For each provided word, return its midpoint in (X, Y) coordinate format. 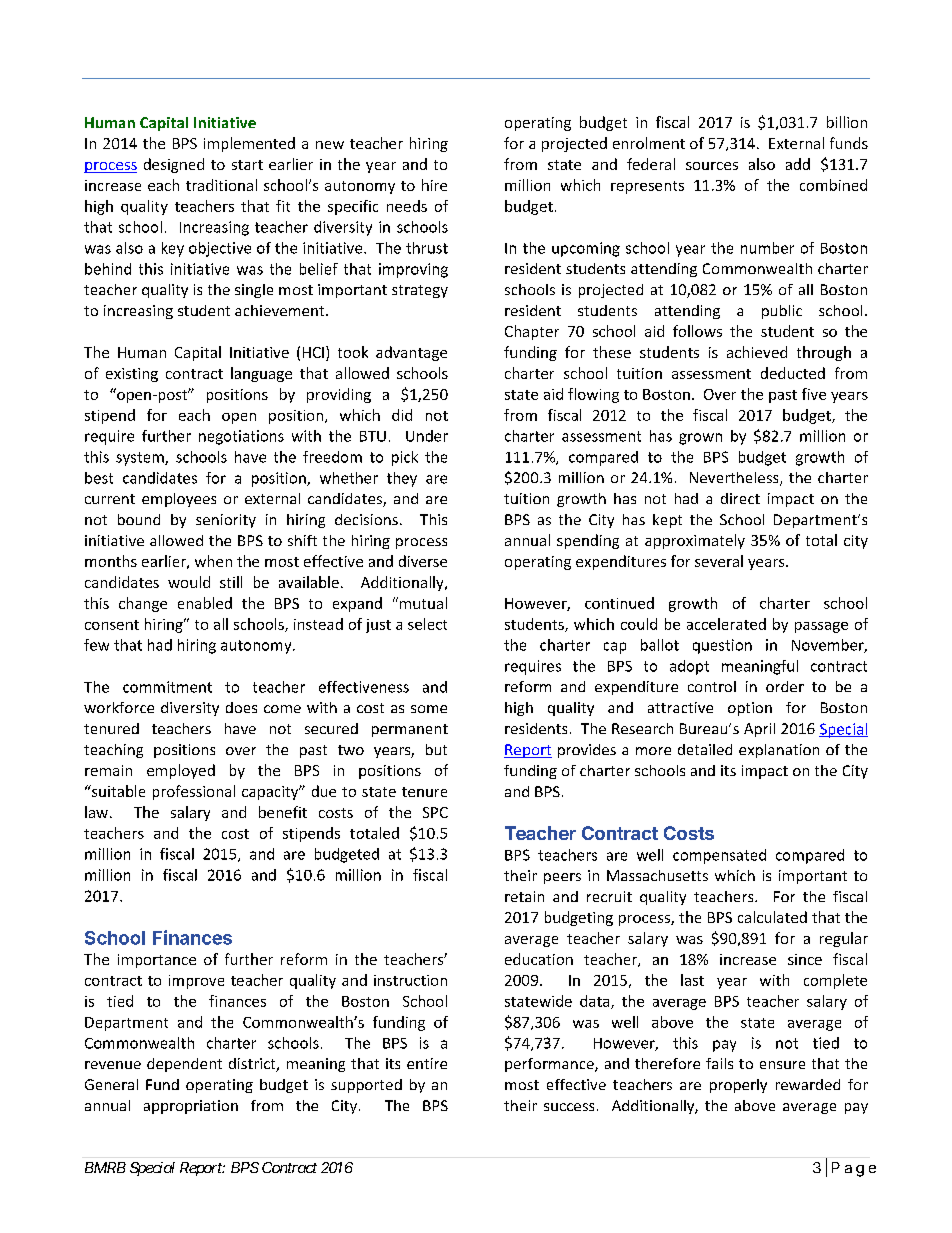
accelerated (726, 624)
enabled (205, 603)
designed (174, 165)
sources (712, 166)
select (427, 624)
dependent (184, 1065)
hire (434, 185)
